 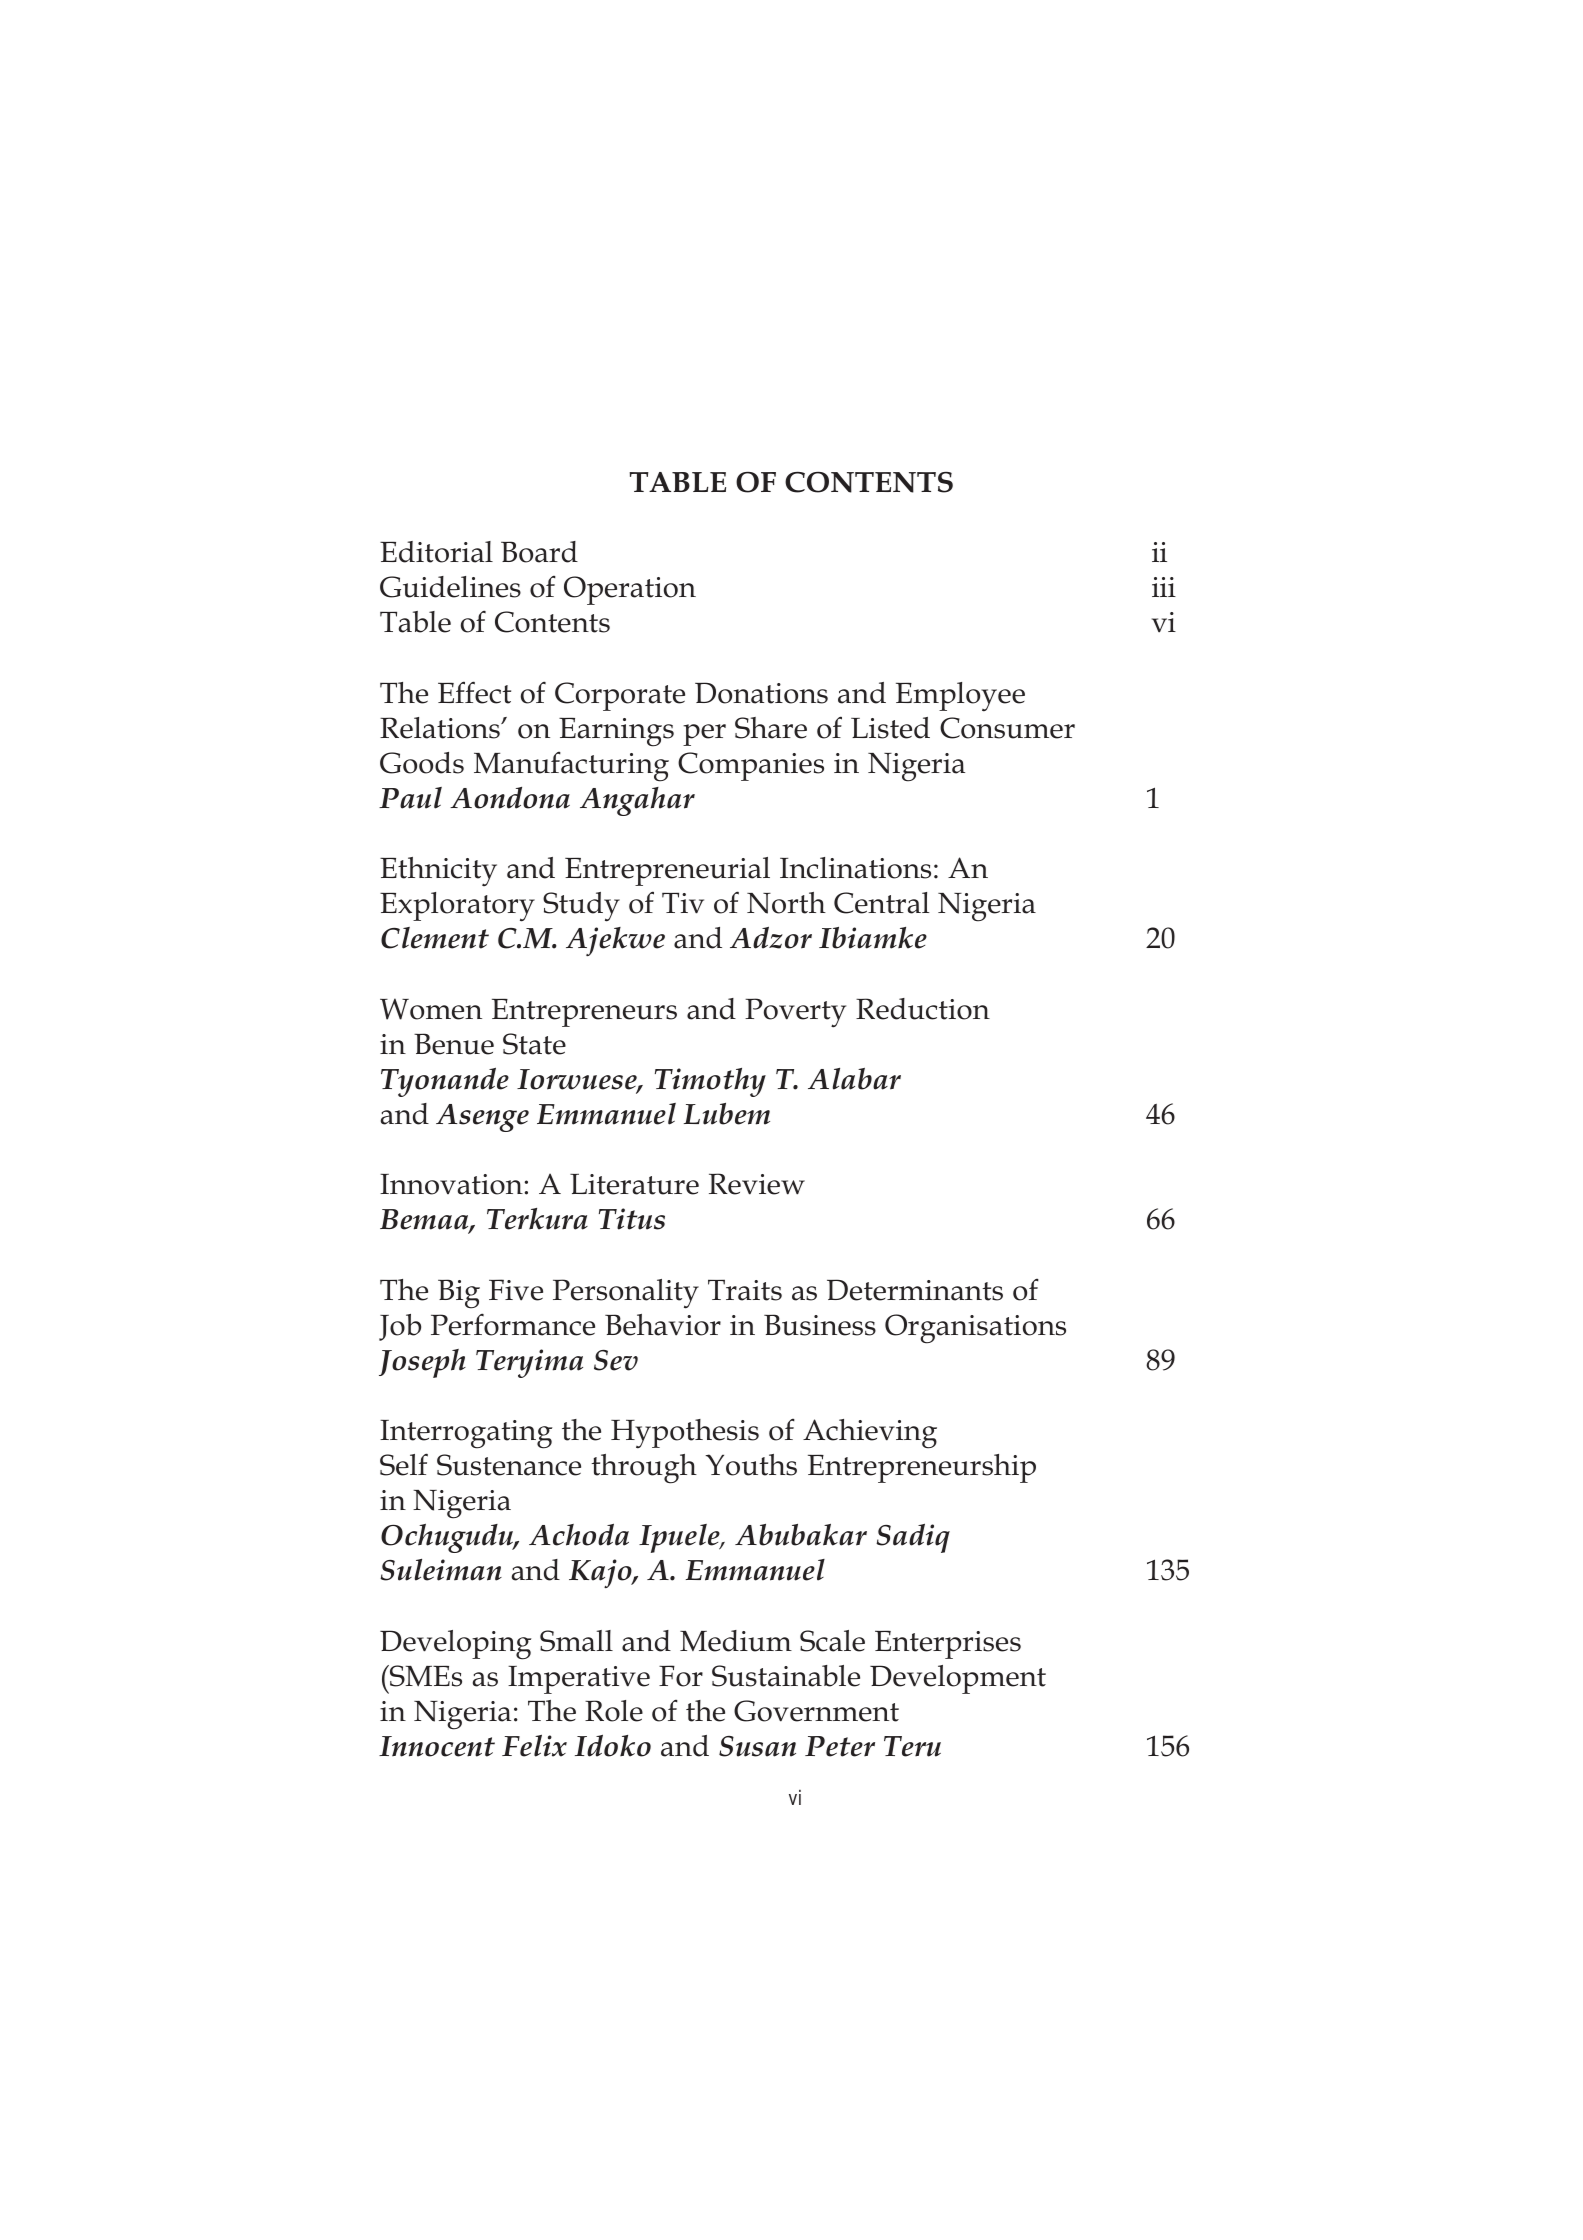 What do you see at coordinates (410, 798) in the screenshot?
I see `Paul` at bounding box center [410, 798].
